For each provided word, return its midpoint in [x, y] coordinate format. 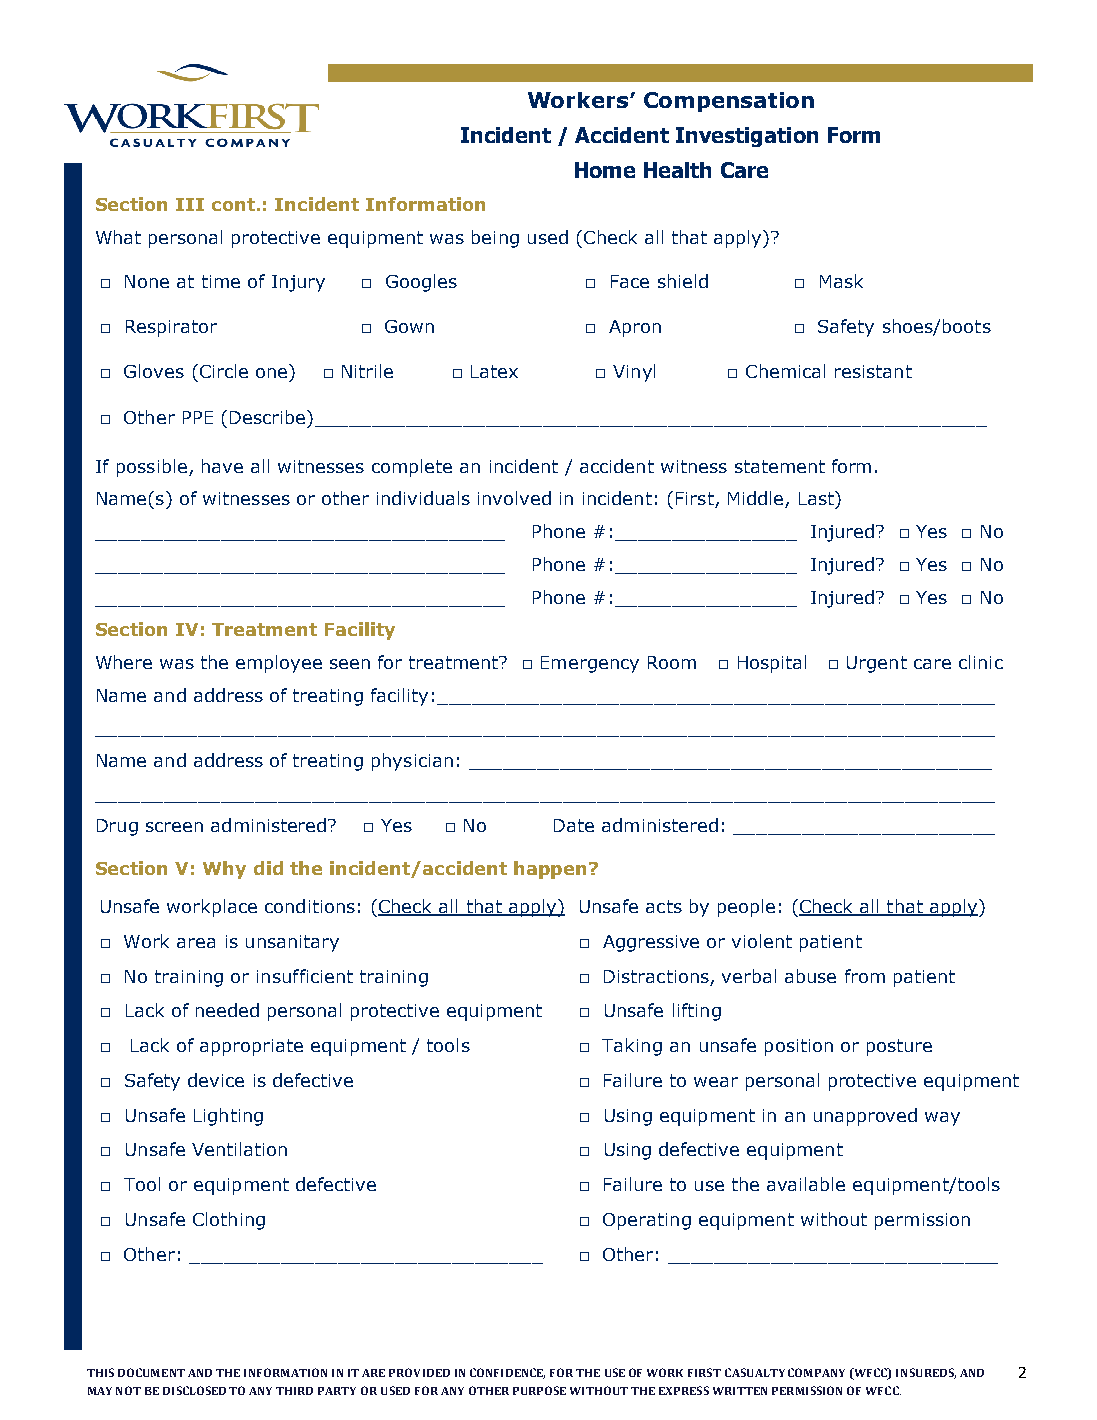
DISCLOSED [194, 1390]
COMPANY [816, 1372]
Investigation [747, 137]
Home [605, 170]
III [190, 204]
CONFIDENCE [507, 1373]
